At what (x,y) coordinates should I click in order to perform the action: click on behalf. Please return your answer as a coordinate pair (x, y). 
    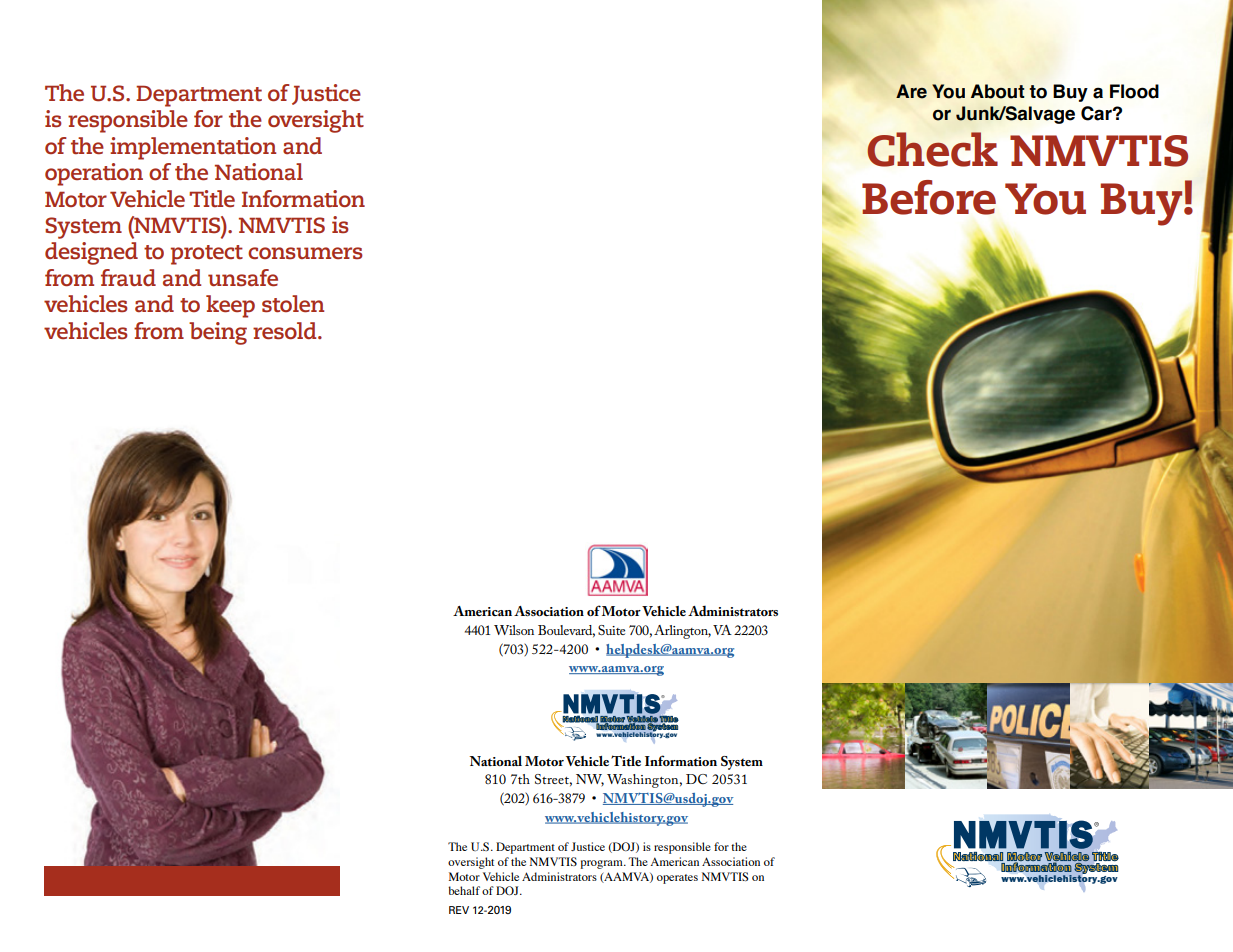
    Looking at the image, I should click on (464, 890).
